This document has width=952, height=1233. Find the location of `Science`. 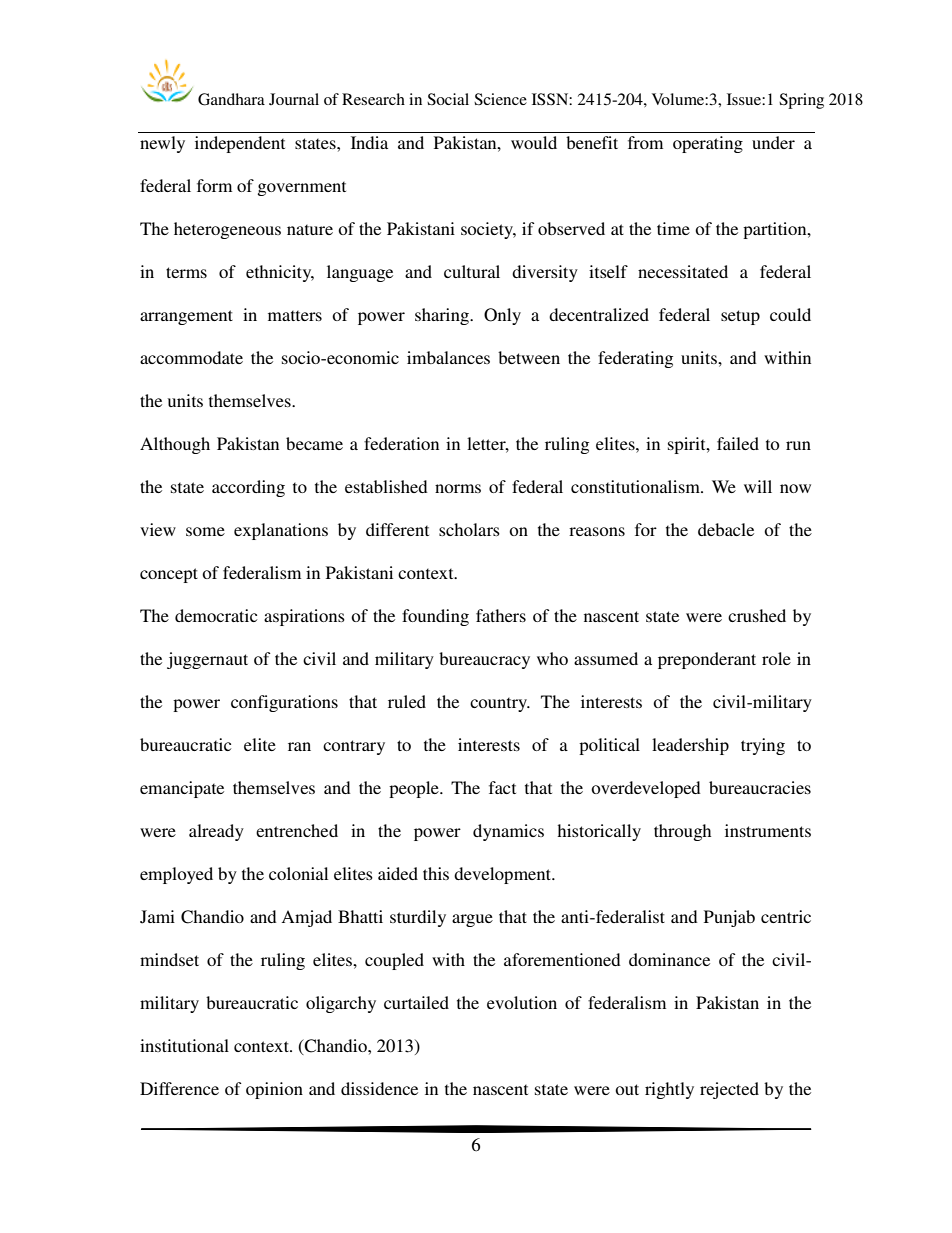

Science is located at coordinates (500, 99).
